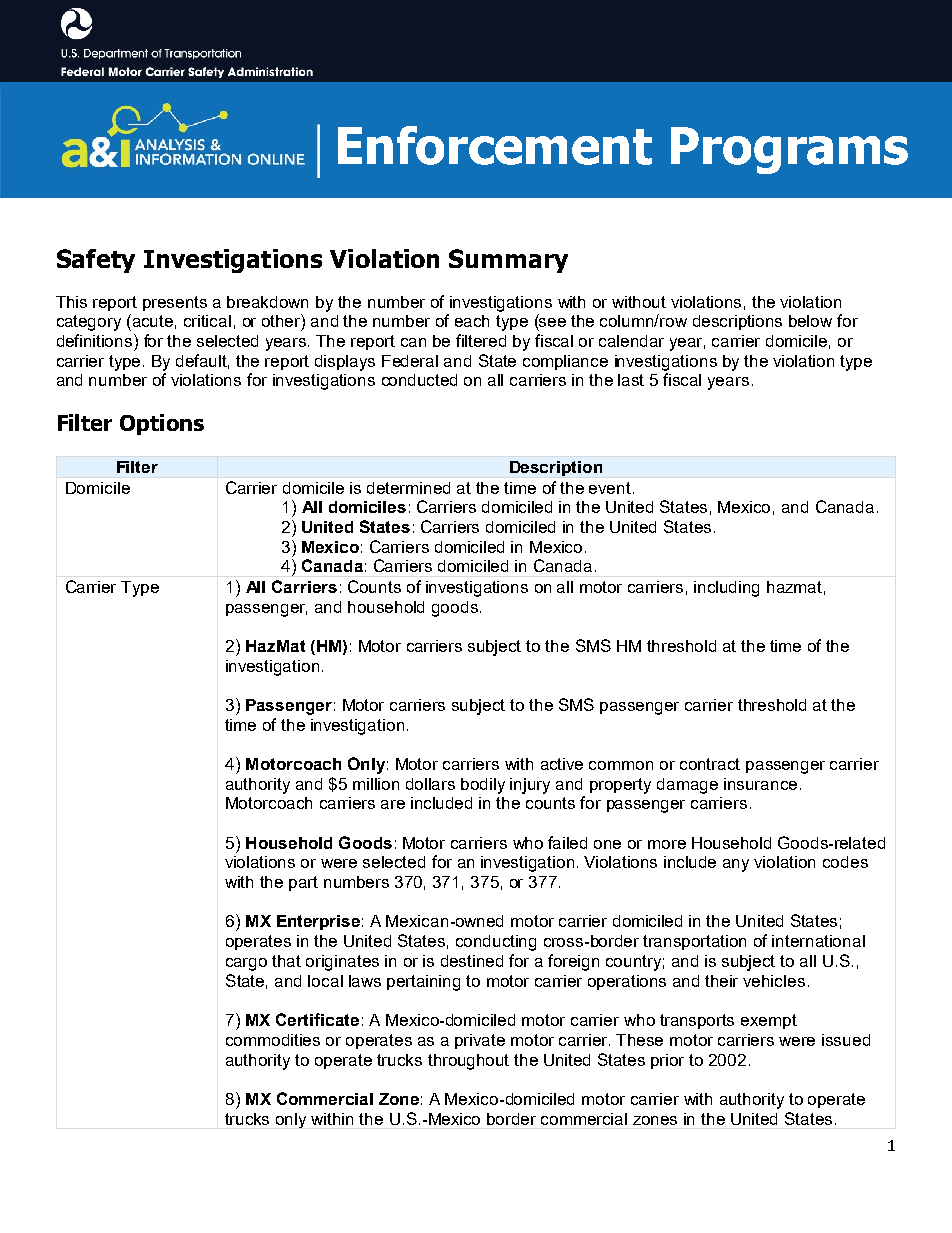 The width and height of the screenshot is (952, 1233). I want to click on Options, so click(162, 424).
